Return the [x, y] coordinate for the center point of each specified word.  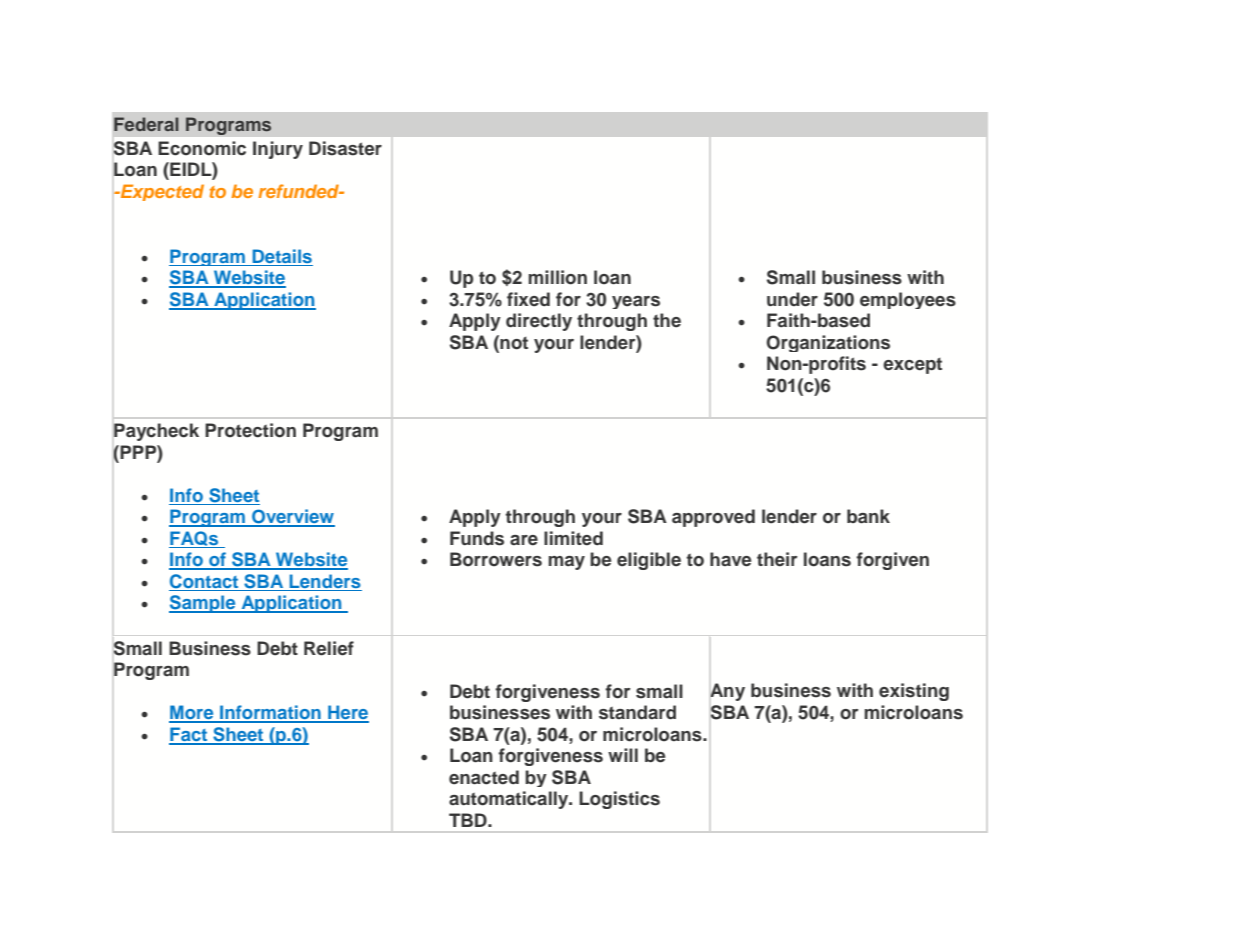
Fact [189, 735]
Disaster [345, 148]
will [623, 755]
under [792, 299]
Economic [202, 148]
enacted [484, 777]
